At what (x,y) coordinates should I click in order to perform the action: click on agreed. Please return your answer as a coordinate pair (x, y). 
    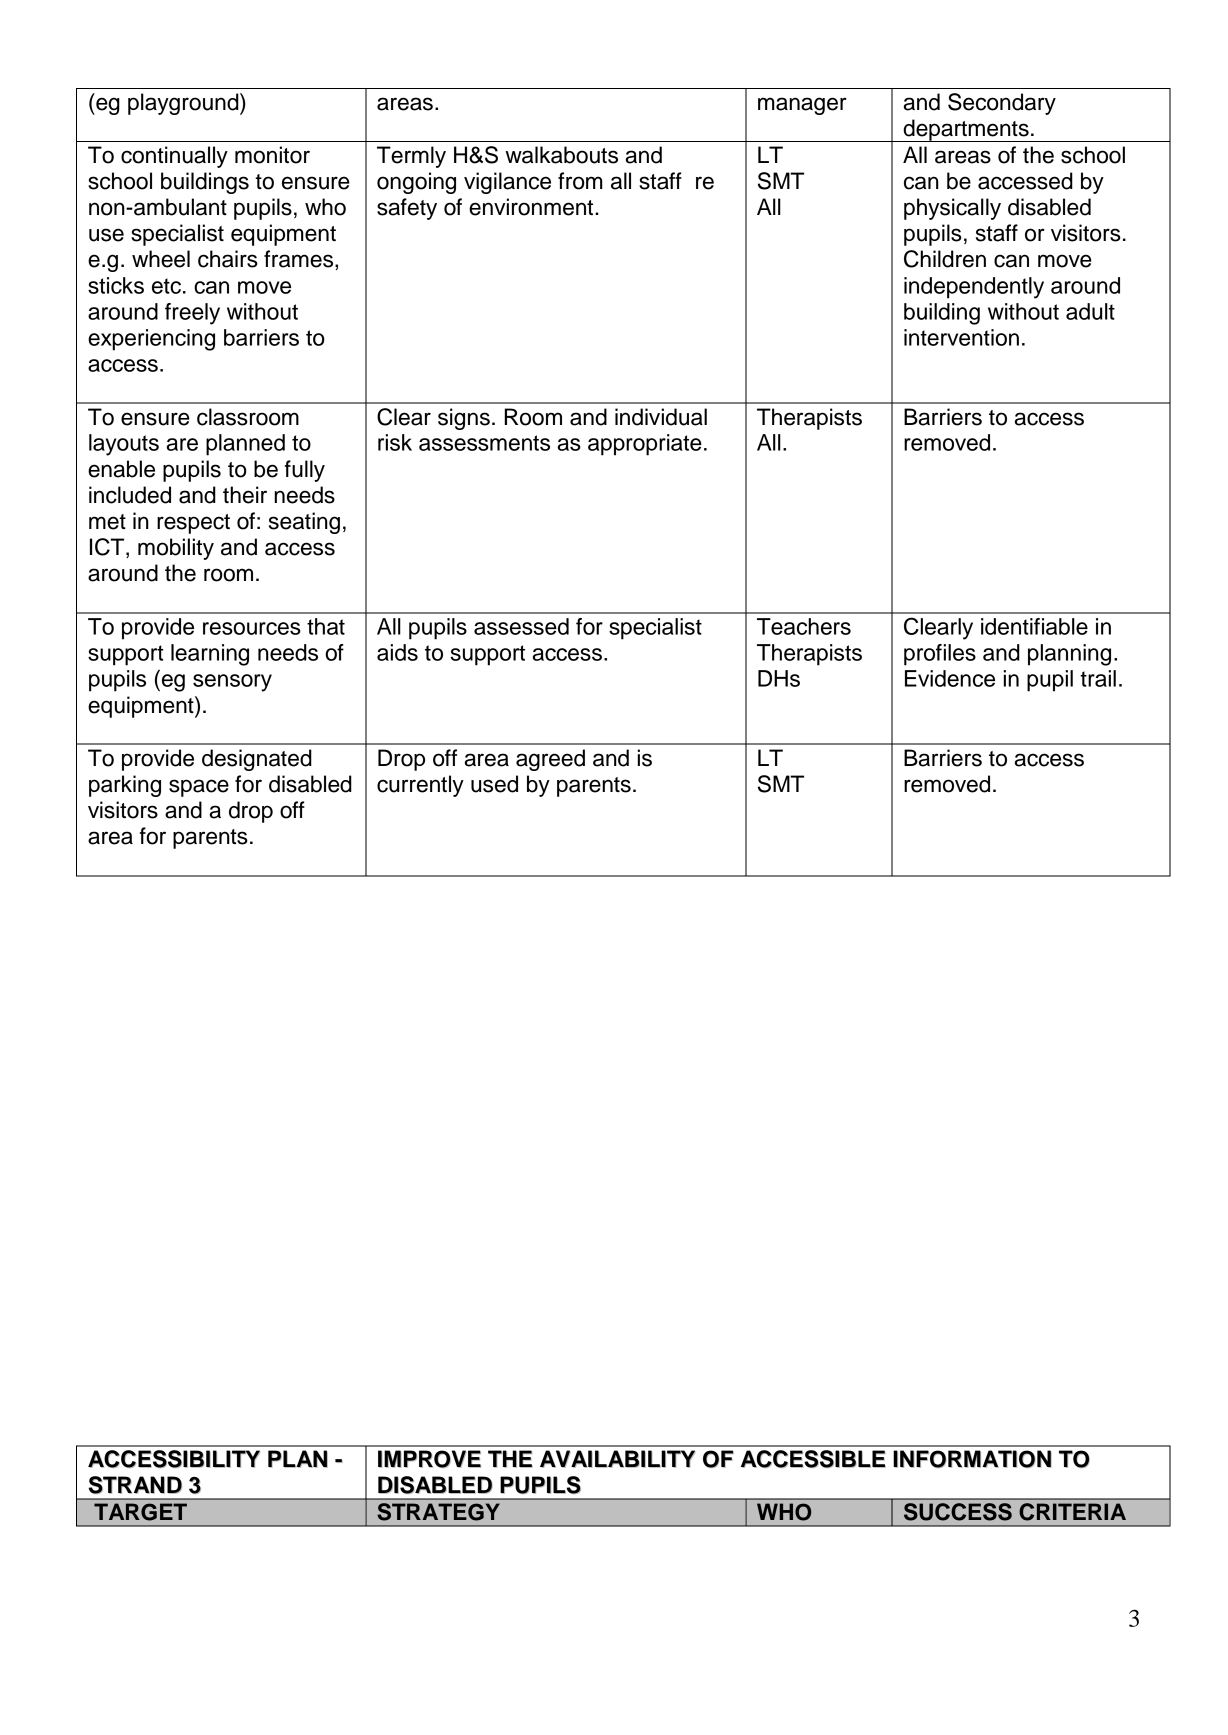
    Looking at the image, I should click on (550, 760).
